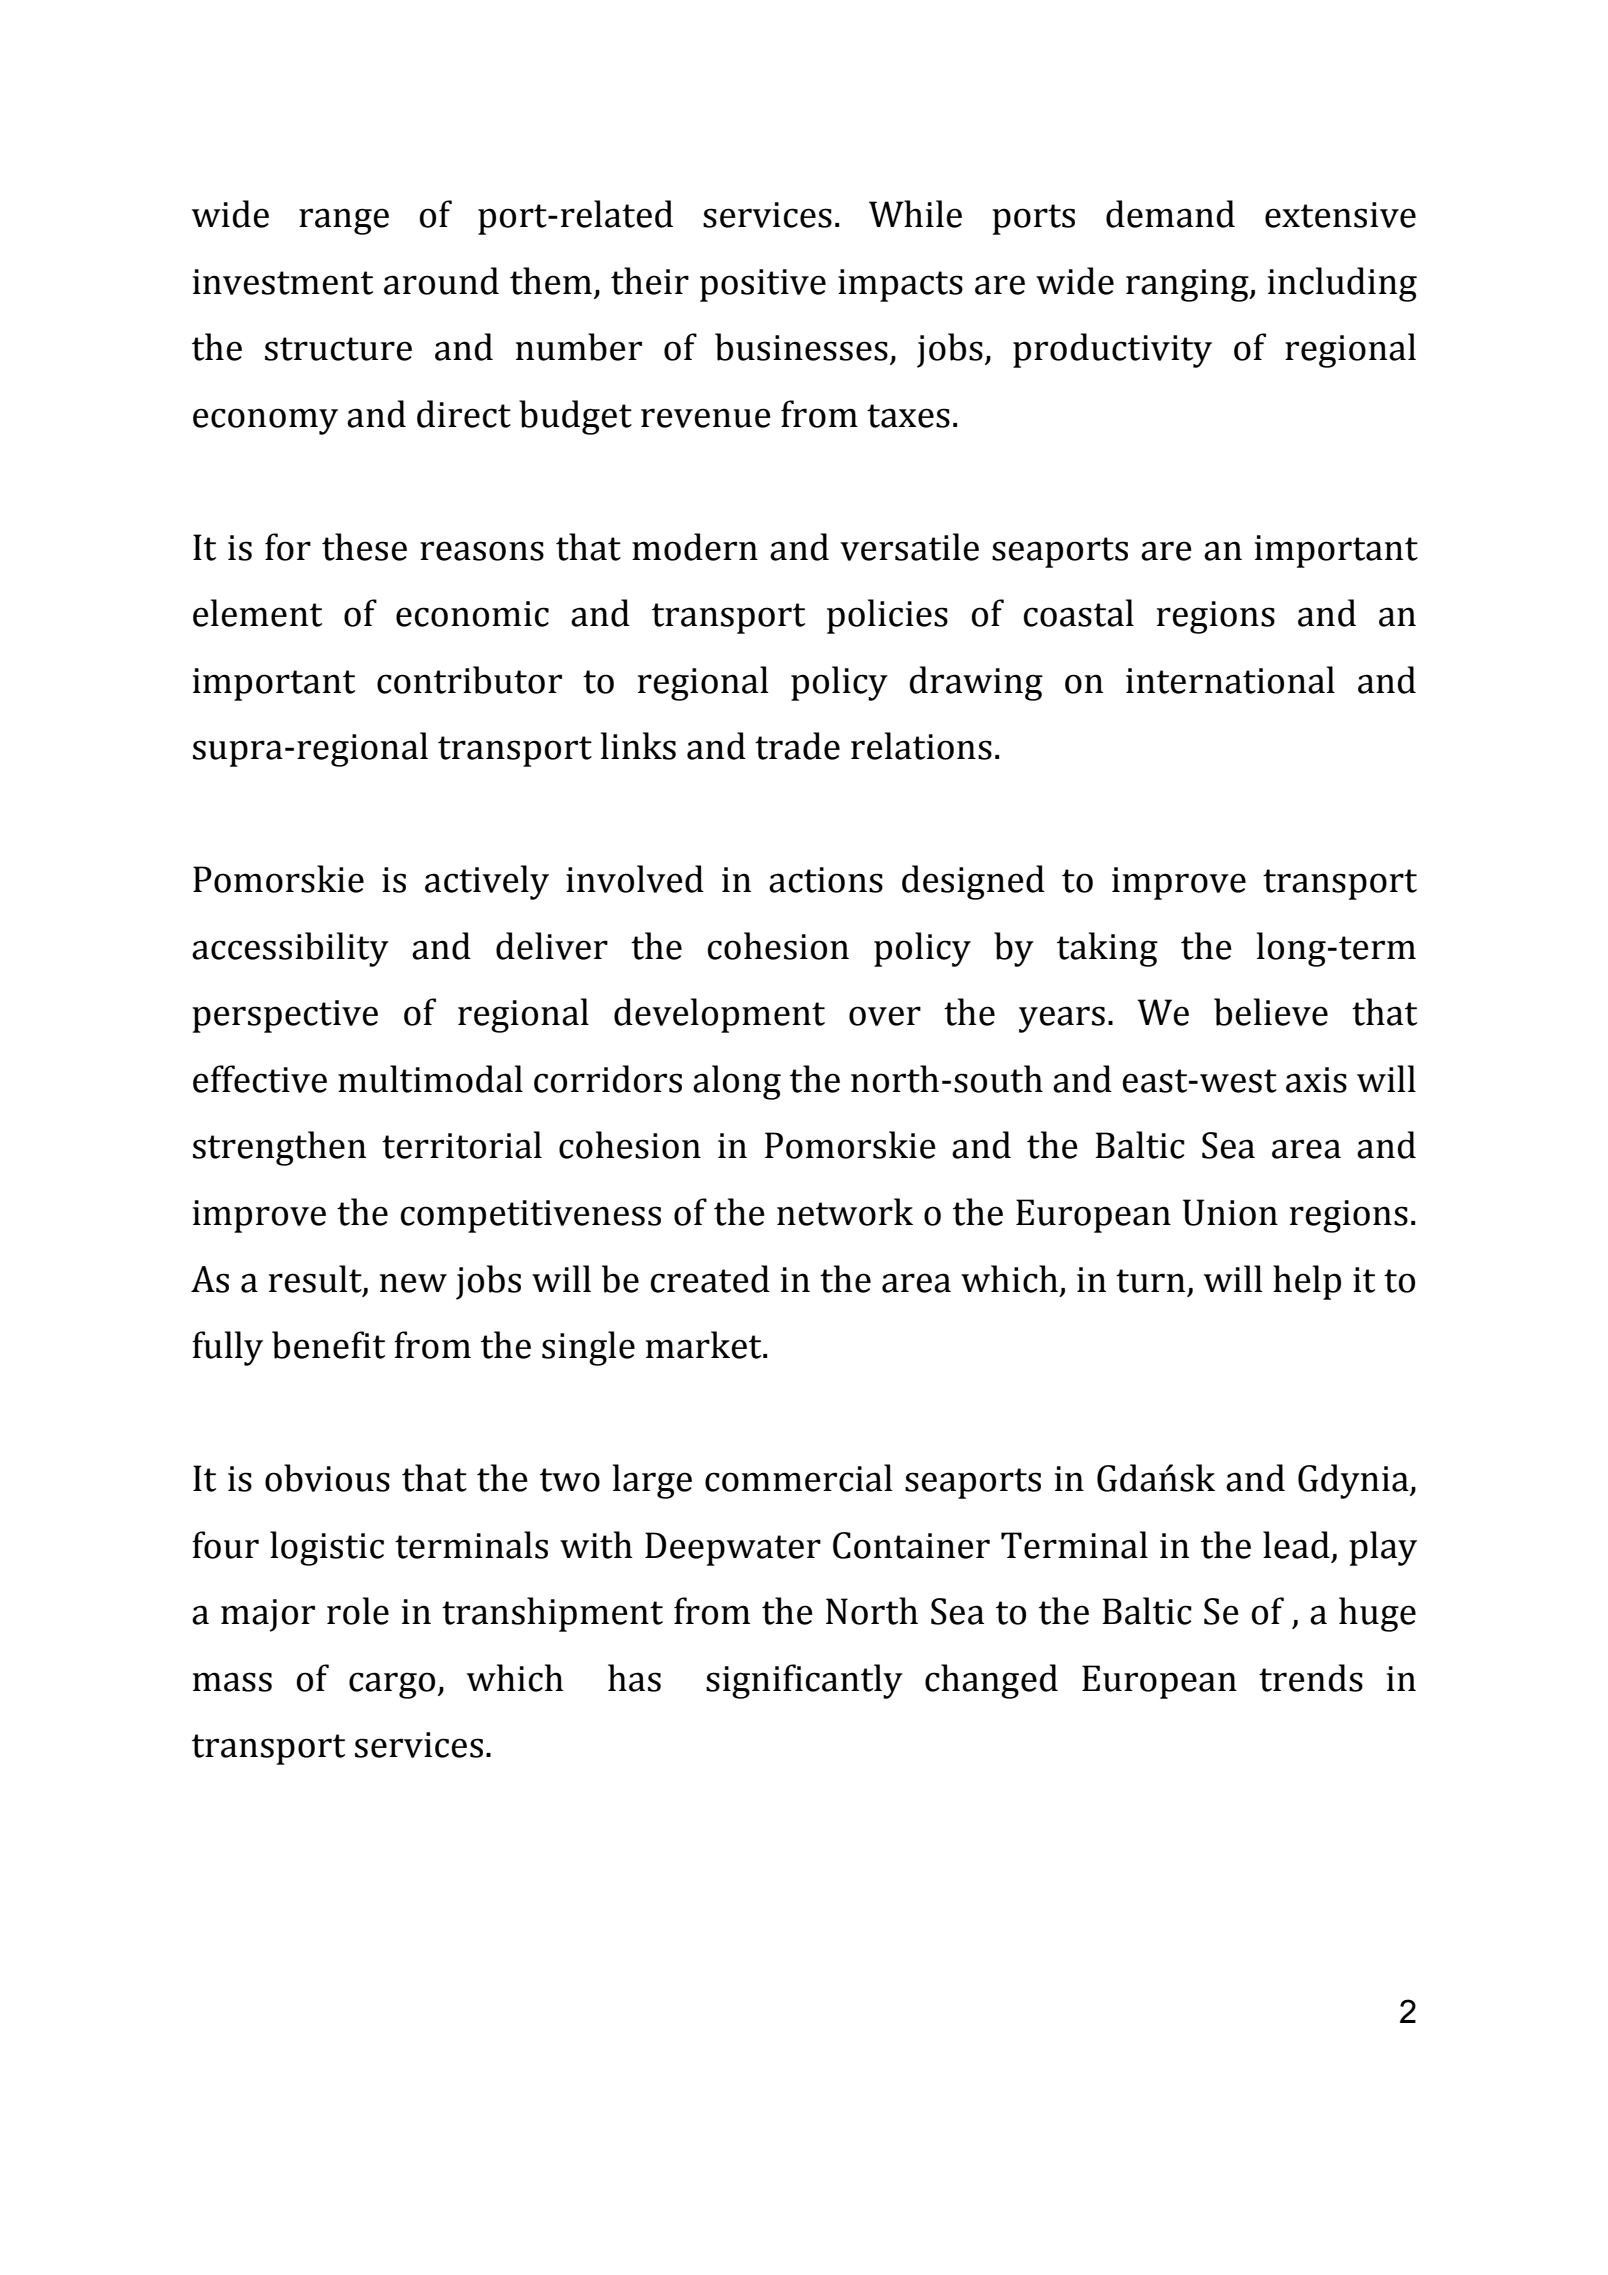  Describe the element at coordinates (1271, 1012) in the document. I see `believe` at that location.
